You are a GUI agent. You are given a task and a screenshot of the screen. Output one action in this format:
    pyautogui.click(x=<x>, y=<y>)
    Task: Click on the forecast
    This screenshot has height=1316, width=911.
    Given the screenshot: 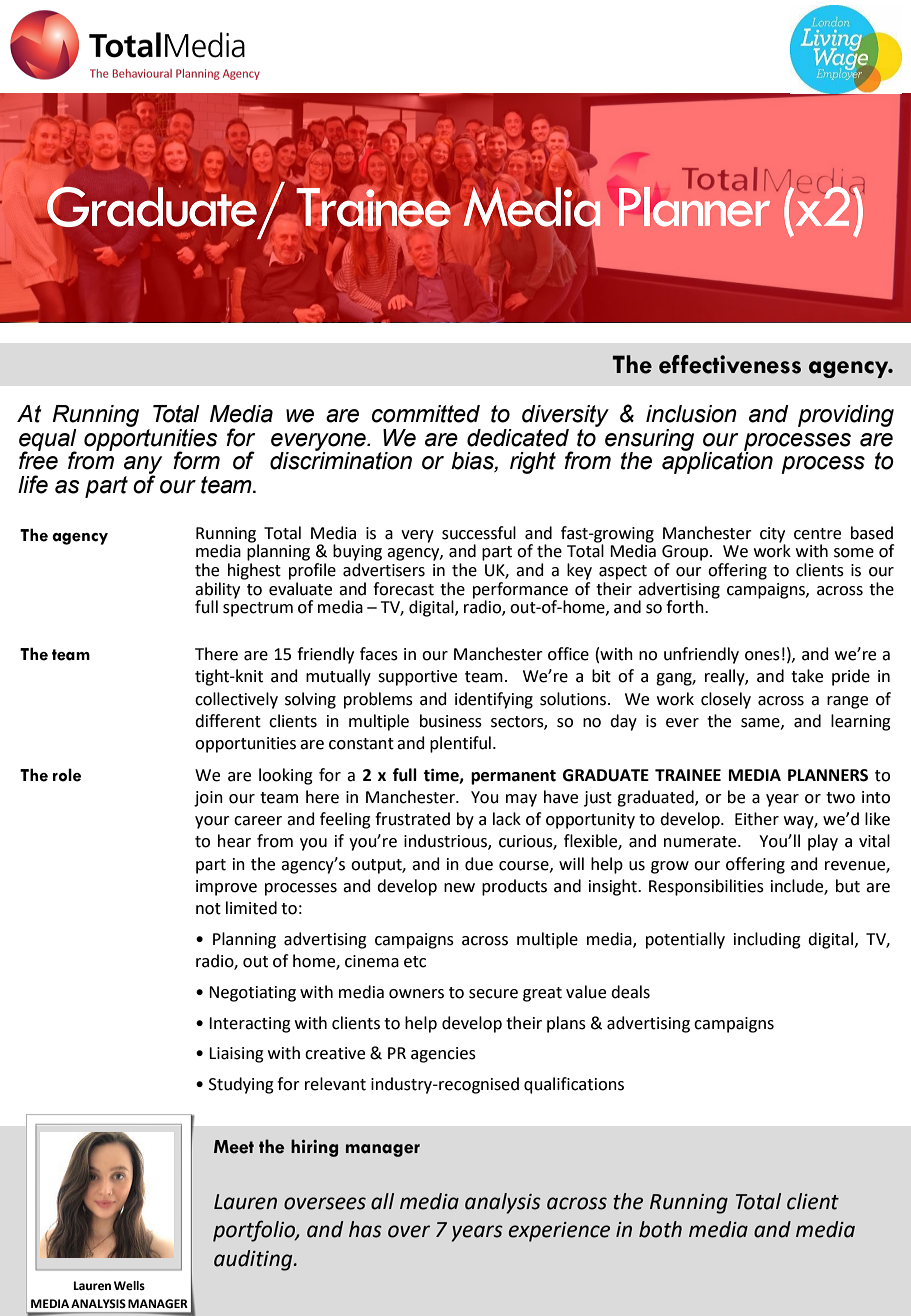 What is the action you would take?
    pyautogui.click(x=403, y=589)
